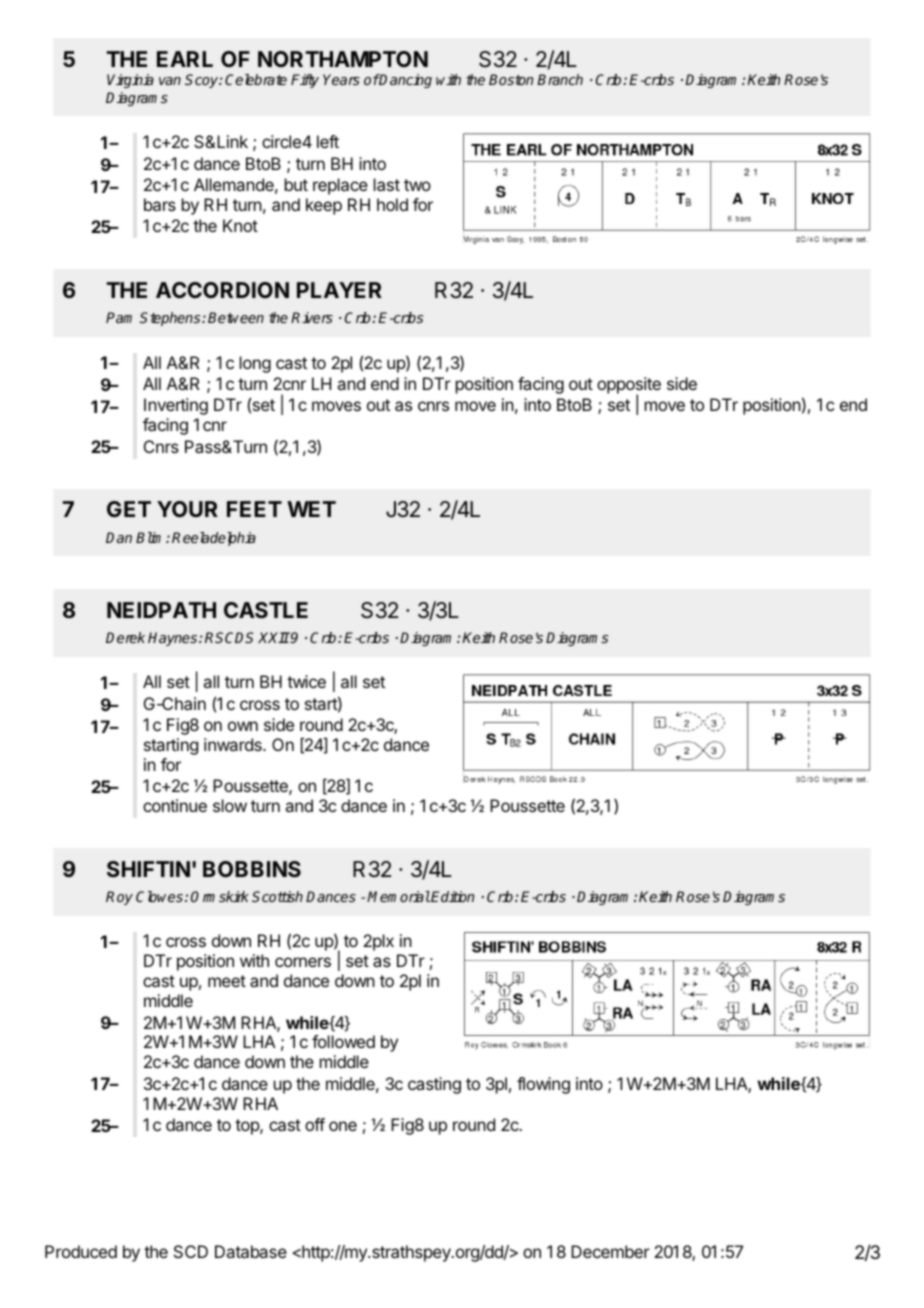  I want to click on twice, so click(306, 681).
